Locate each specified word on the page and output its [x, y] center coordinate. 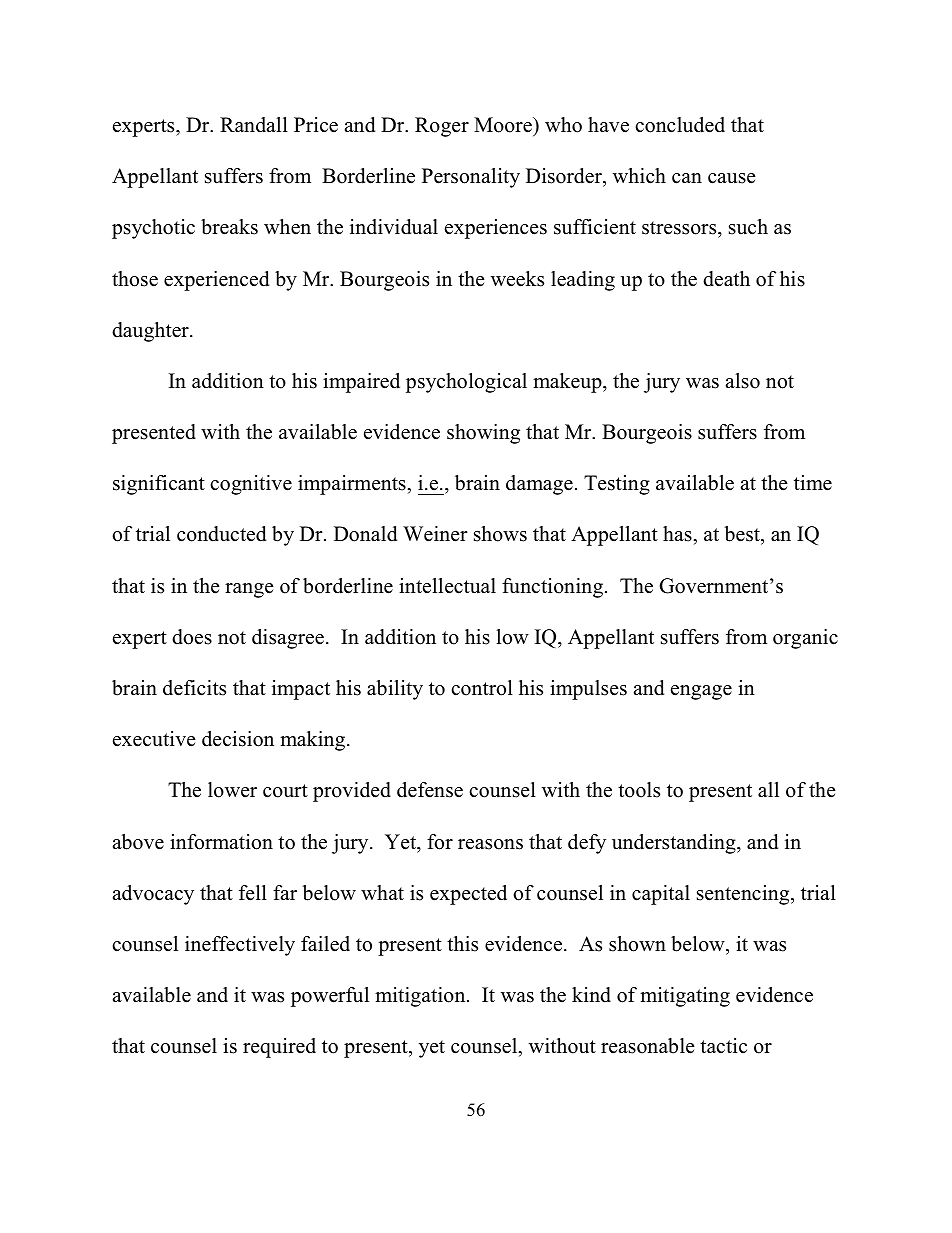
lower [232, 790]
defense [430, 790]
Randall [254, 125]
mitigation [421, 997]
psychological [466, 383]
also [743, 381]
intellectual [447, 586]
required [279, 1048]
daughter [151, 332]
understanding [675, 844]
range [249, 590]
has [677, 534]
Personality [471, 178]
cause [732, 178]
